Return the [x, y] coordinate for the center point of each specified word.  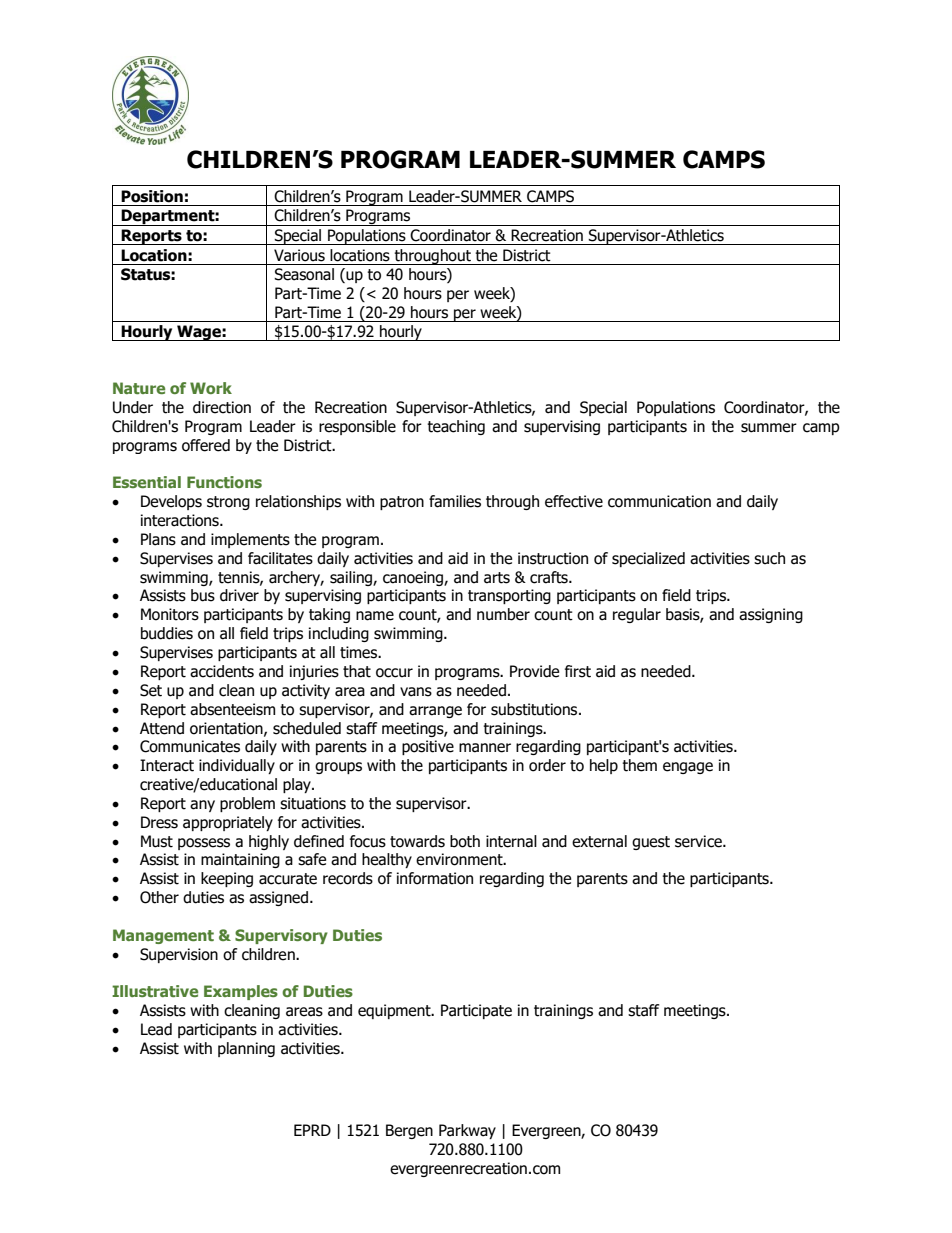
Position [152, 196]
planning [246, 1049]
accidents [222, 671]
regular [637, 615]
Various [299, 255]
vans [416, 692]
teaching [456, 427]
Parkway [467, 1131]
